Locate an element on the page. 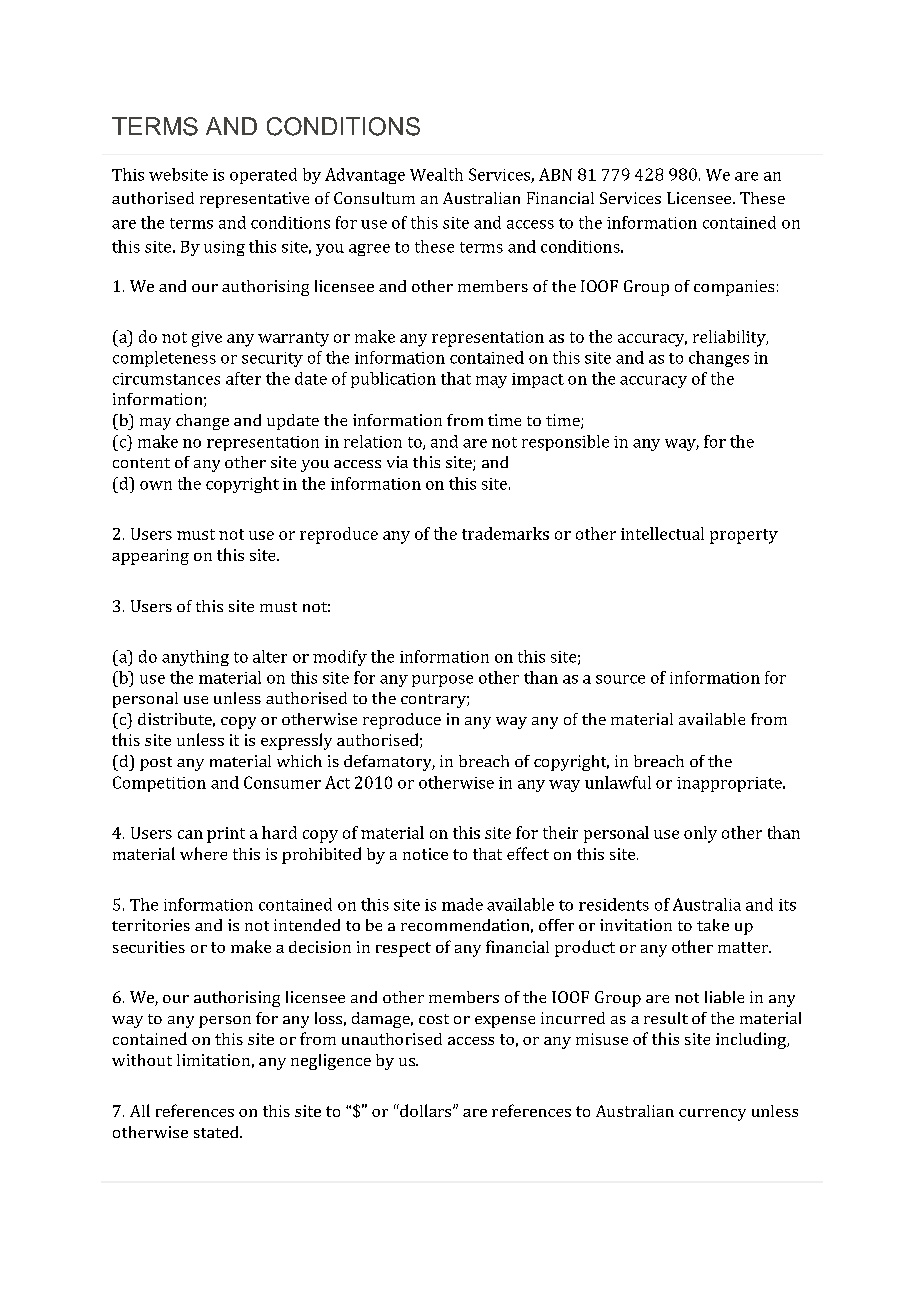 The height and width of the image is (1308, 924). representative is located at coordinates (254, 200).
